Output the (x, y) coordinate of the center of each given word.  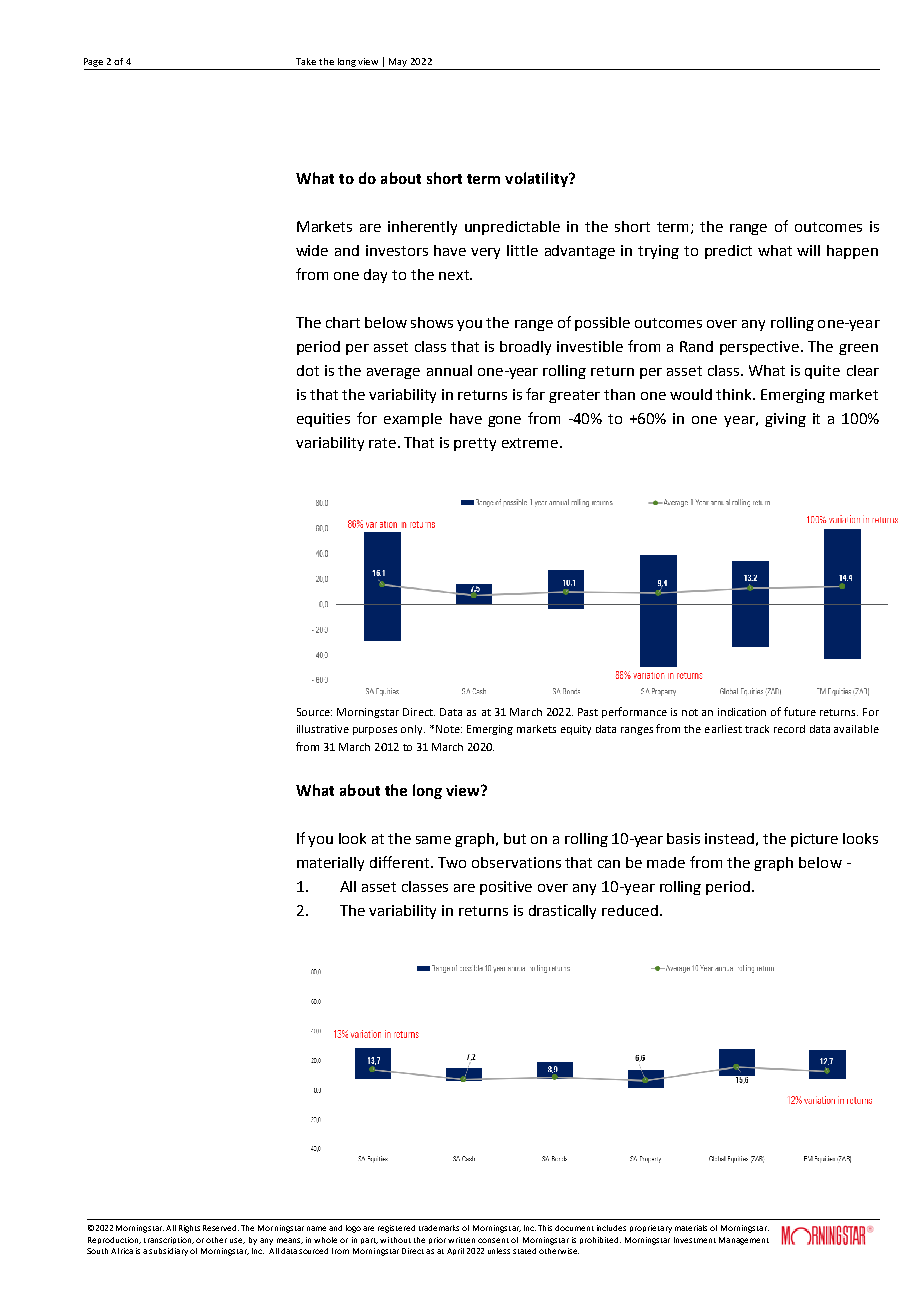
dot (308, 370)
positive (506, 888)
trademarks (439, 1228)
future (800, 711)
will (808, 250)
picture (814, 840)
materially (330, 864)
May (398, 62)
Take (306, 61)
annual (449, 370)
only (413, 730)
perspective (761, 348)
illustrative (323, 729)
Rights (189, 1229)
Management (744, 1241)
